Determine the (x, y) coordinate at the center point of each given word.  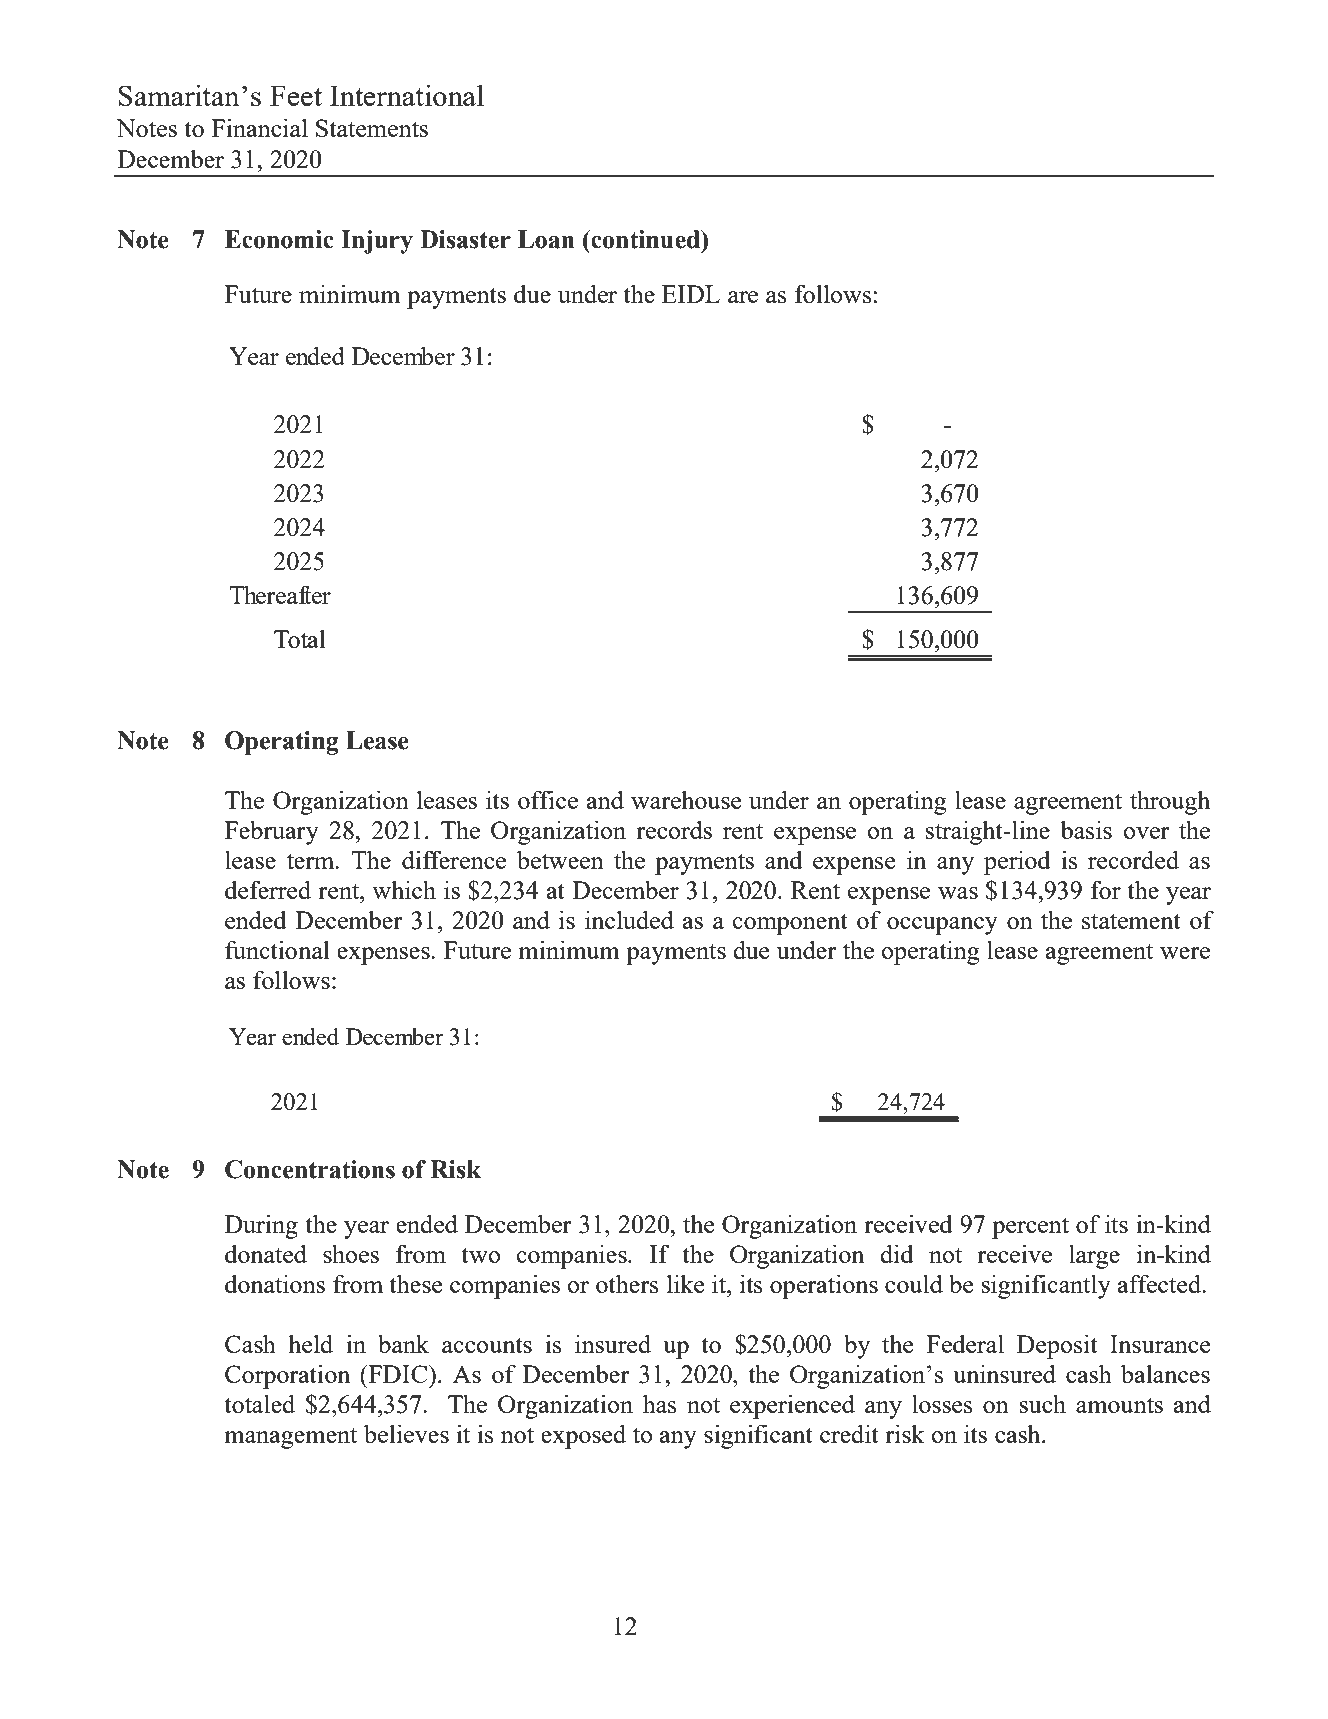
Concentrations (310, 1169)
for (1106, 889)
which (404, 889)
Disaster (465, 239)
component (790, 924)
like (685, 1283)
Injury (377, 242)
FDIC (398, 1374)
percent (1030, 1228)
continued (646, 239)
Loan (546, 239)
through (1170, 802)
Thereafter (280, 594)
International (407, 95)
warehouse (686, 799)
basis (1086, 829)
